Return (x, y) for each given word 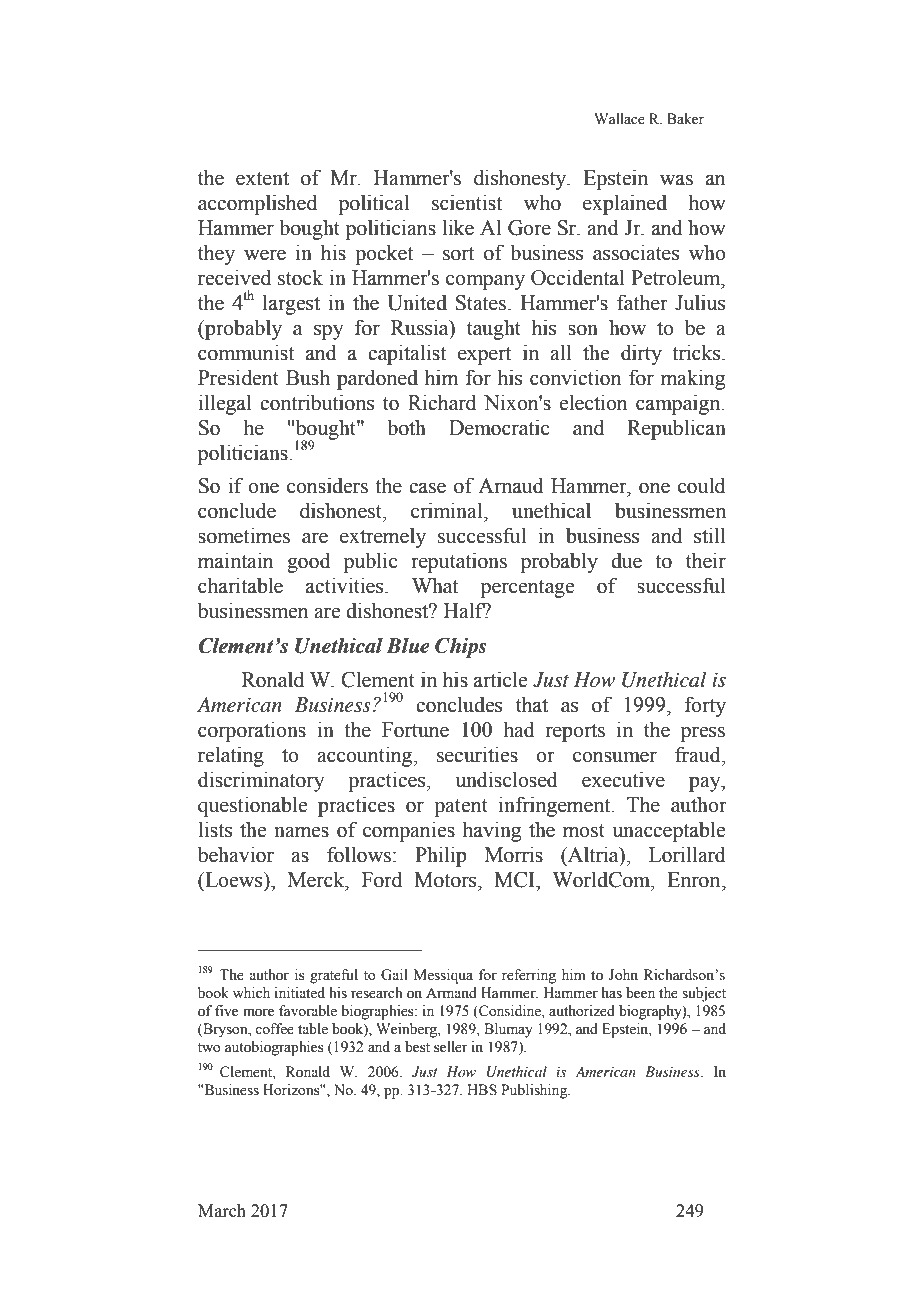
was (676, 180)
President (238, 377)
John (623, 975)
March (222, 1211)
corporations (252, 731)
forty (705, 706)
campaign (679, 404)
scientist (467, 202)
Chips (461, 648)
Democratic (499, 427)
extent (262, 179)
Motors (446, 880)
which (251, 992)
